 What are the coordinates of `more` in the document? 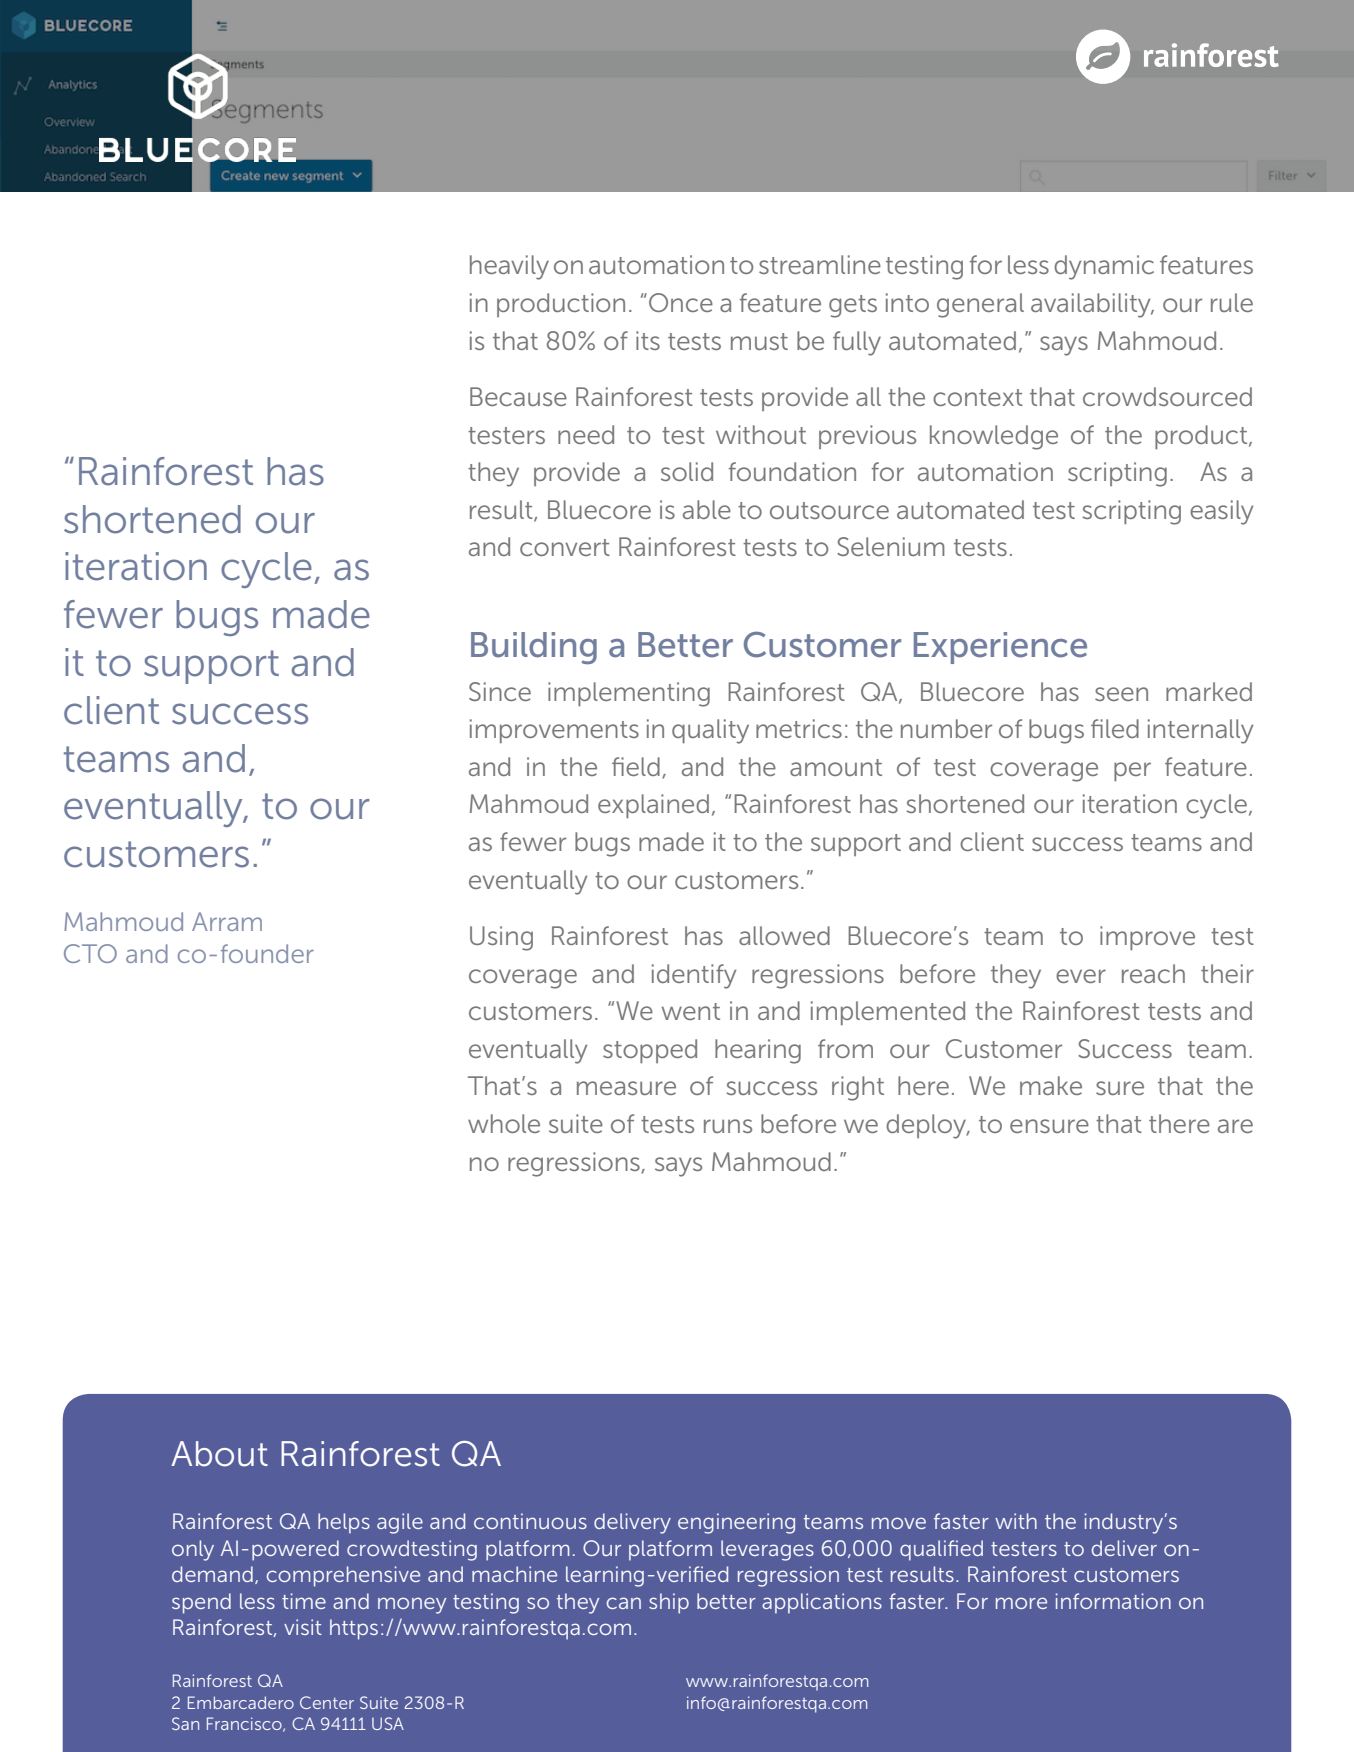 It's located at (1021, 1603).
